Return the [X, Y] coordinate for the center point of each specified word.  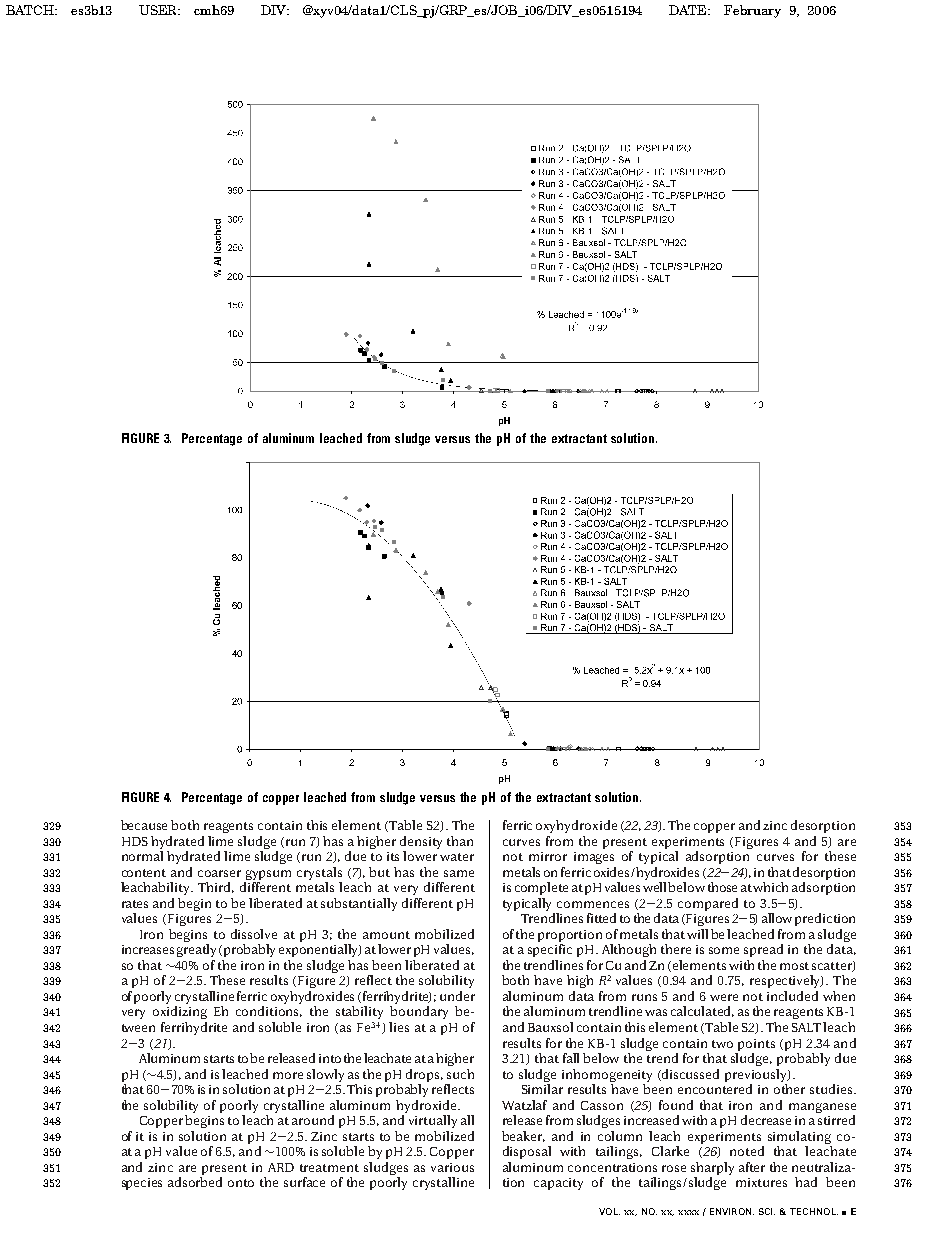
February [752, 11]
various [452, 1167]
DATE [689, 10]
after [752, 1167]
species [142, 1184]
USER [159, 10]
